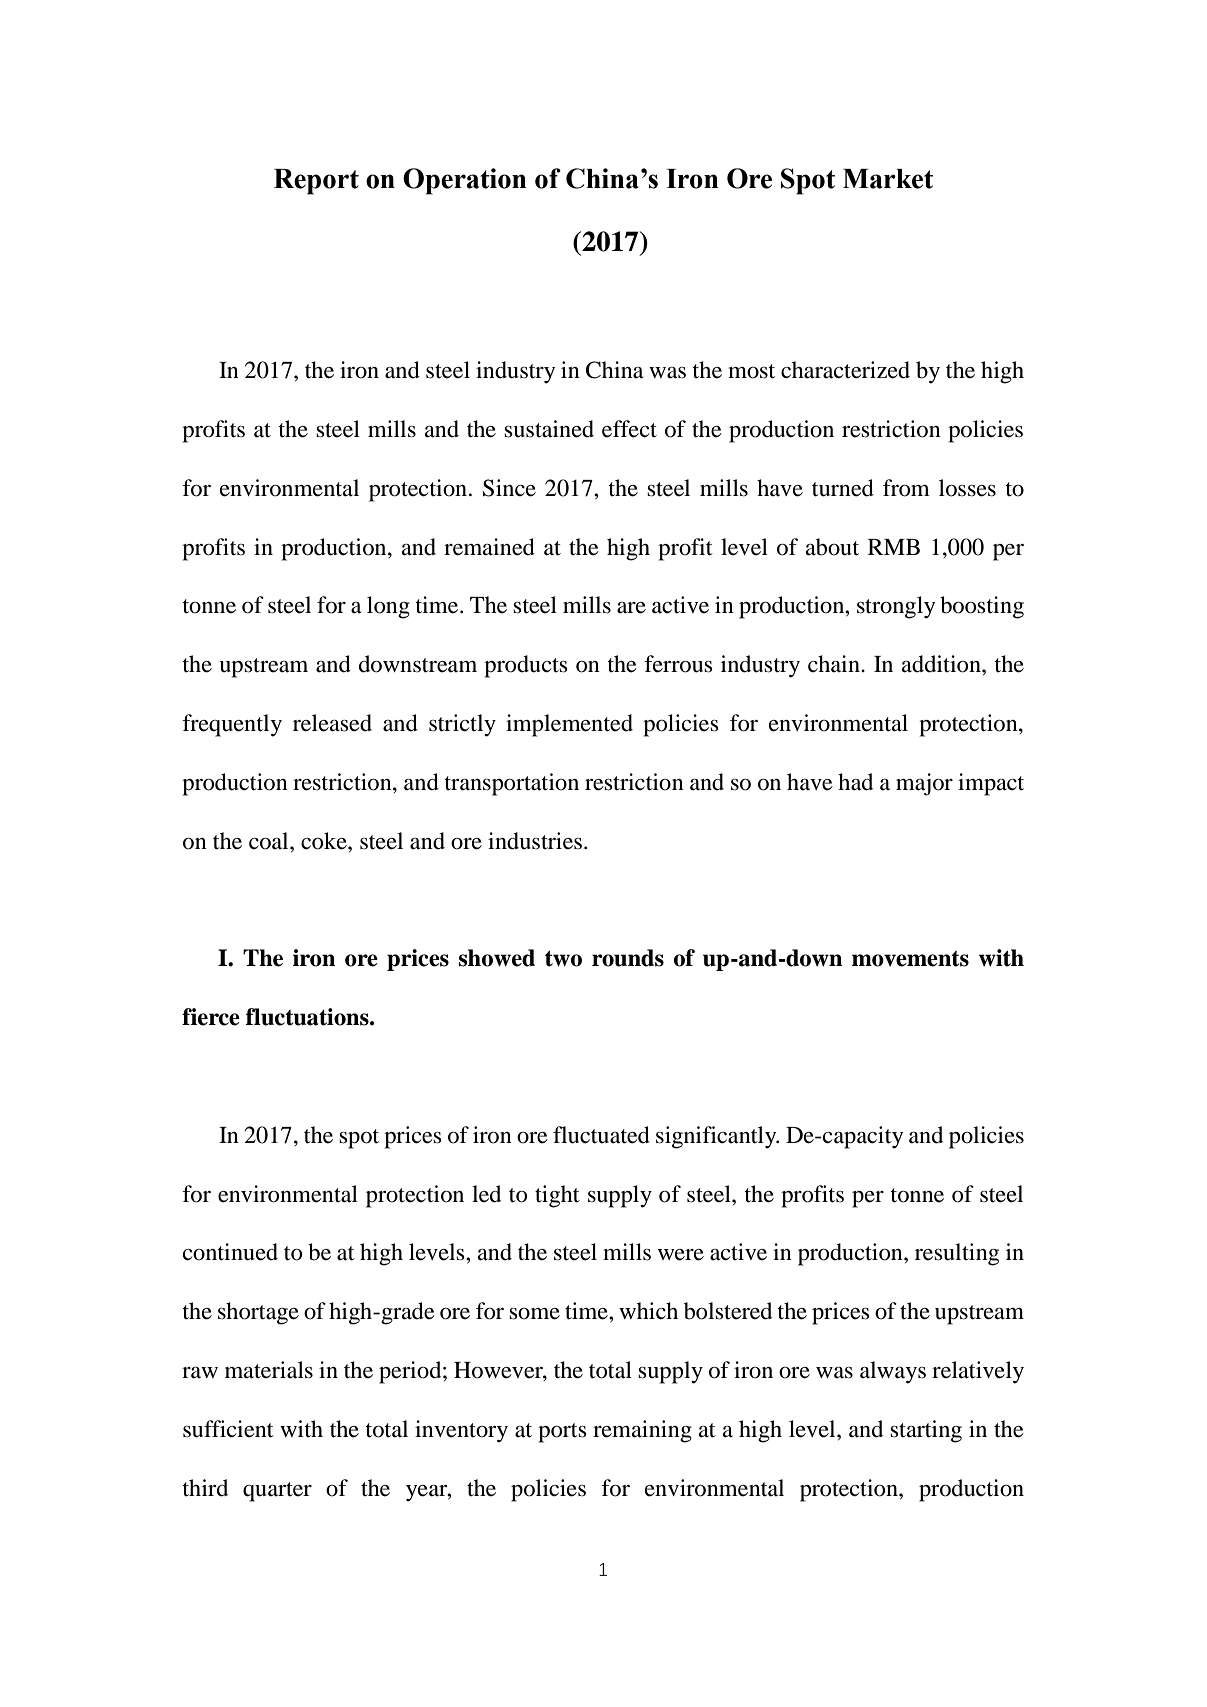  What do you see at coordinates (535, 841) in the page?
I see `industries` at bounding box center [535, 841].
